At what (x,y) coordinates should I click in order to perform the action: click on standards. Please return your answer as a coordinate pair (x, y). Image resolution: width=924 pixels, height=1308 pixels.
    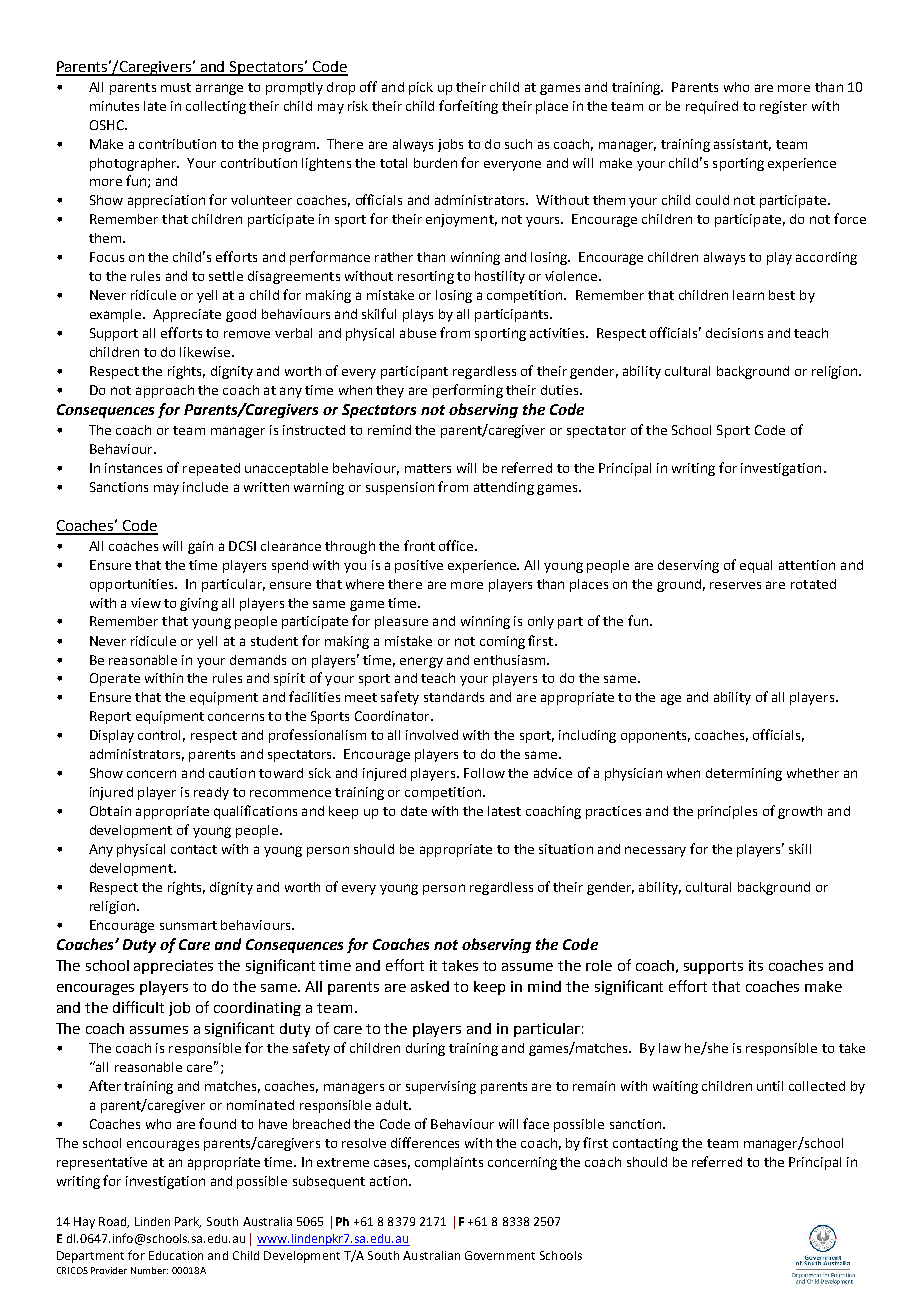
    Looking at the image, I should click on (454, 697).
